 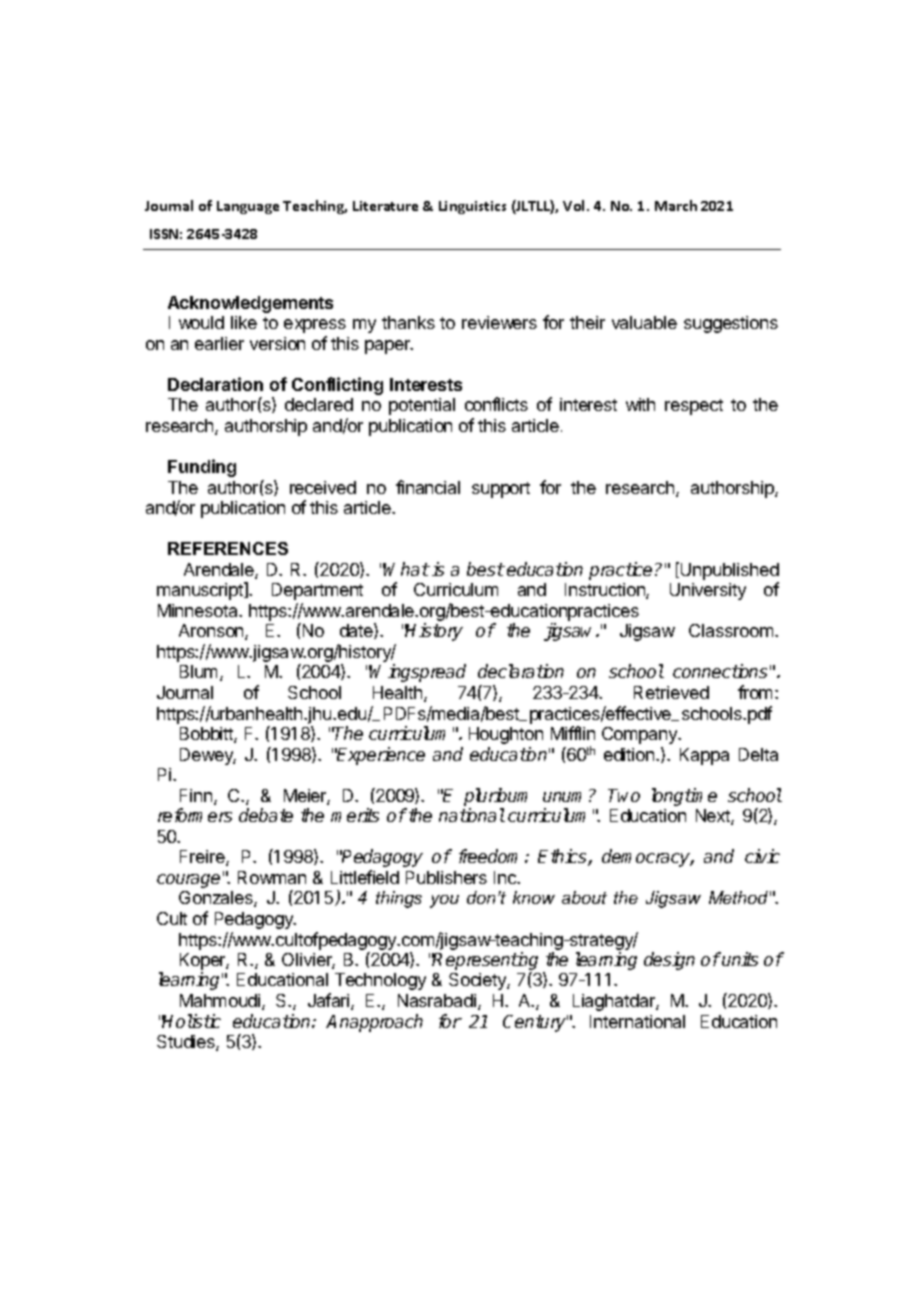 What do you see at coordinates (202, 468) in the screenshot?
I see `Funding` at bounding box center [202, 468].
